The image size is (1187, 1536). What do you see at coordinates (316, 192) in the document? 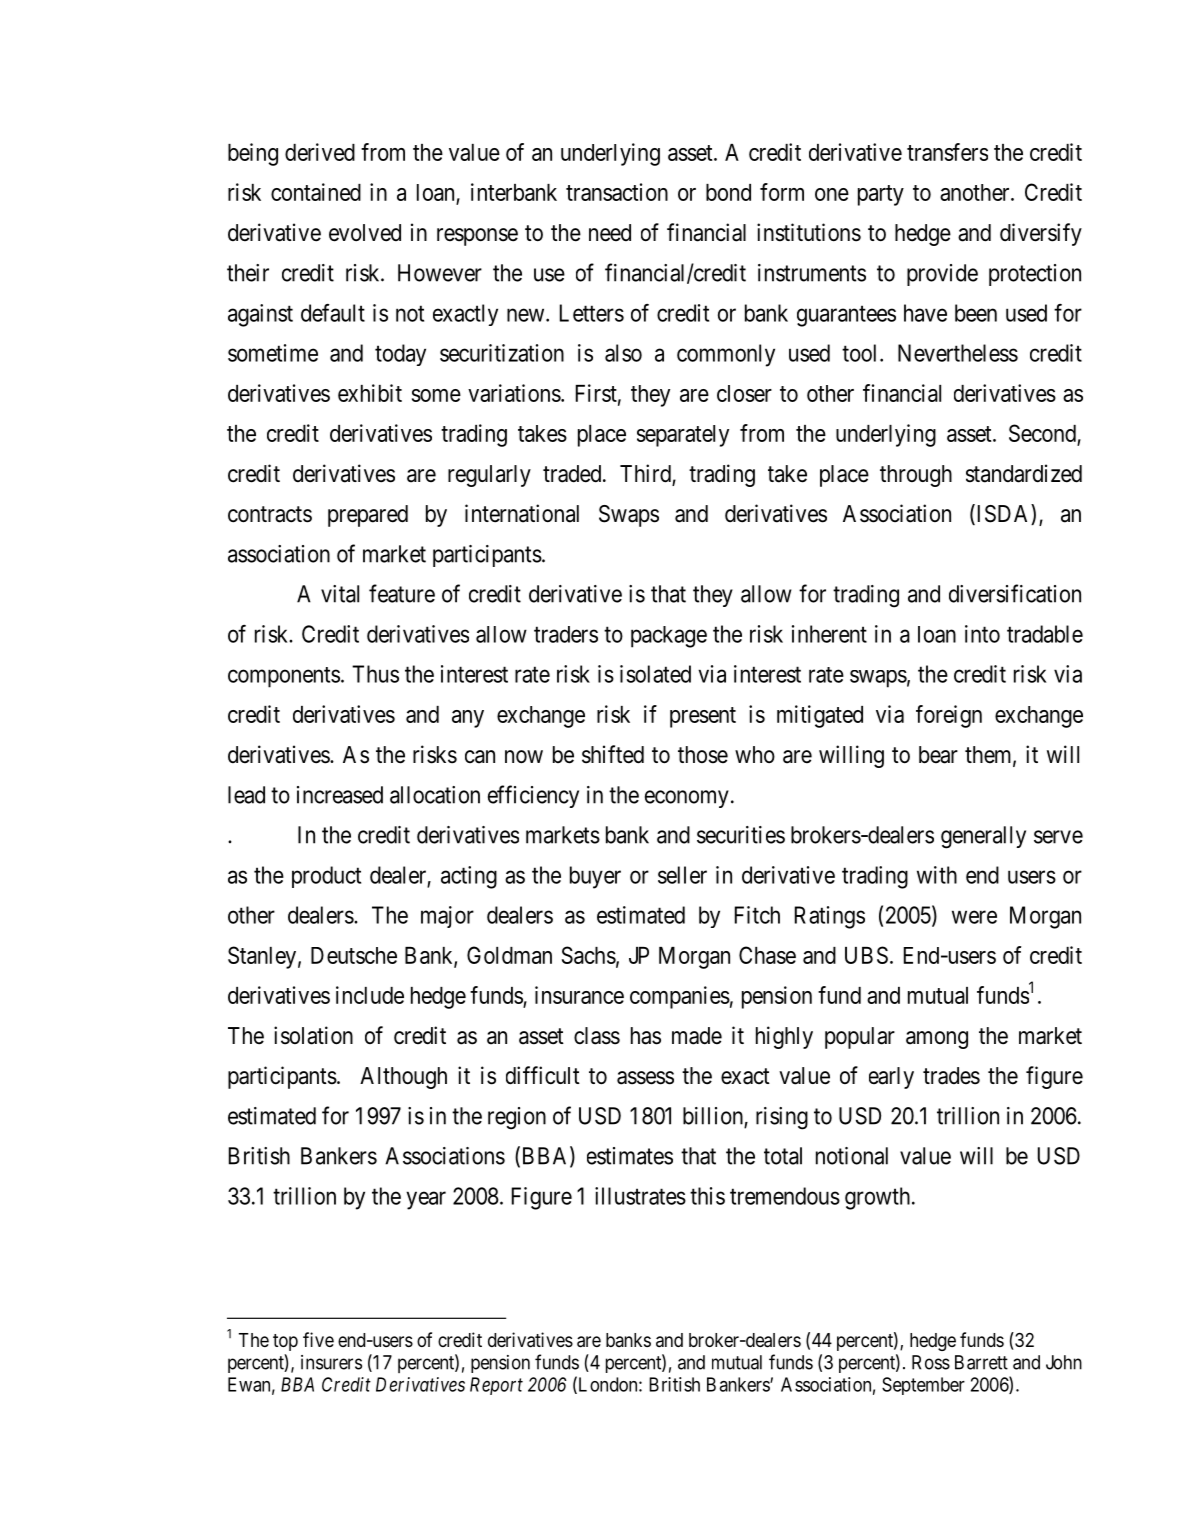
I see `contained` at bounding box center [316, 192].
